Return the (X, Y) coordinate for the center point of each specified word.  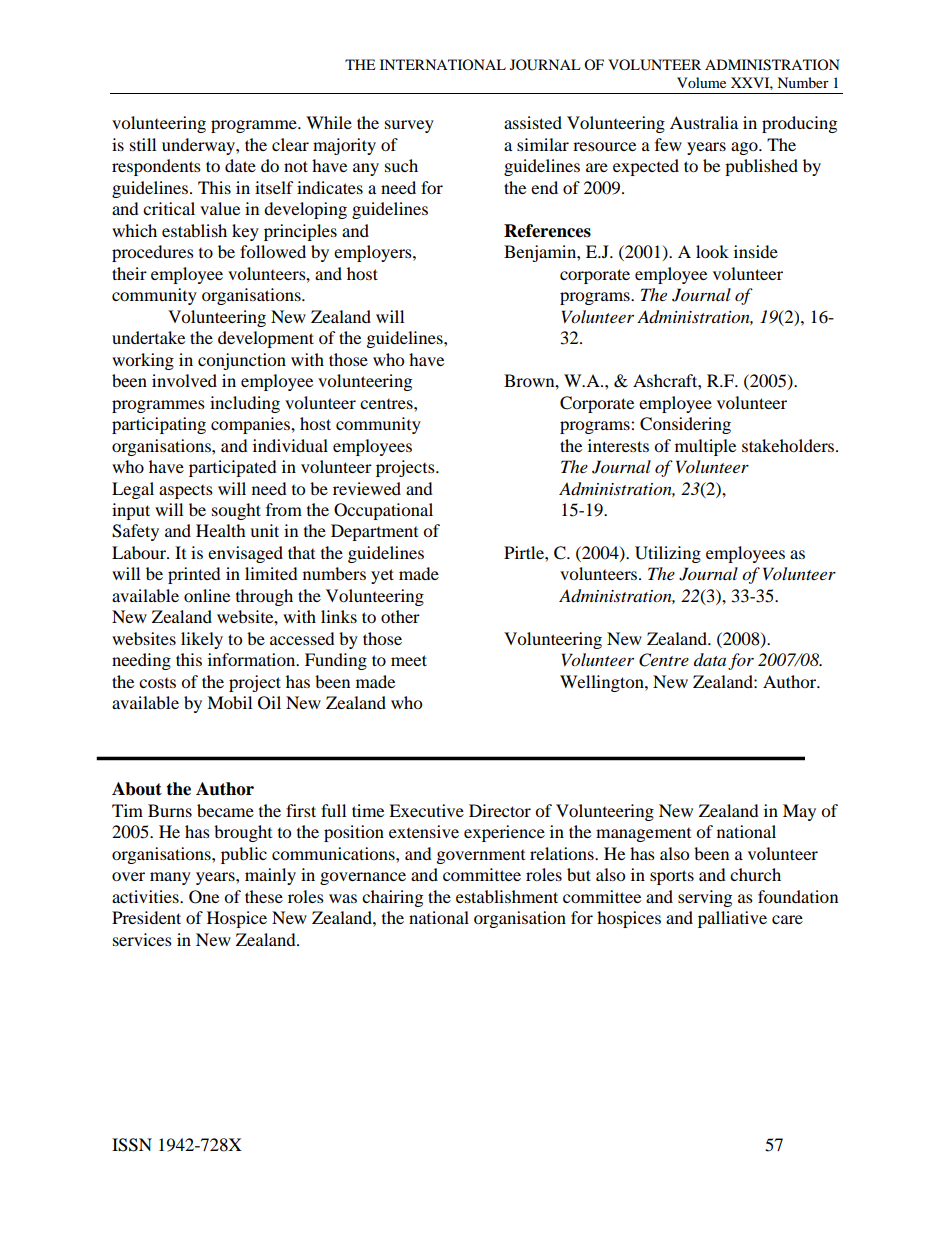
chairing (392, 898)
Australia (704, 122)
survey (409, 126)
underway (199, 146)
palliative (732, 919)
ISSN (132, 1145)
